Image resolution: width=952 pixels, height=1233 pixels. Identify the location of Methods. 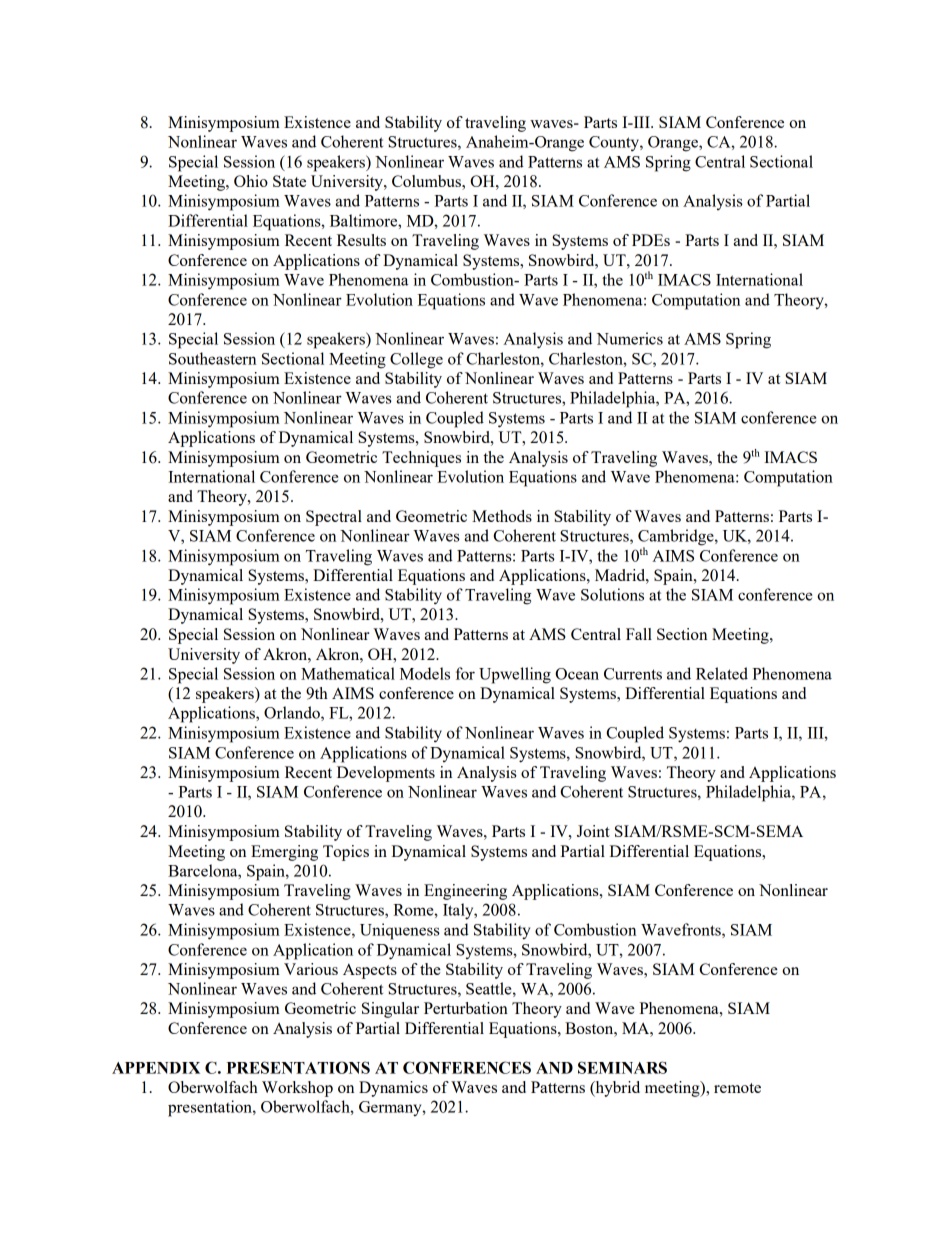
(502, 516).
